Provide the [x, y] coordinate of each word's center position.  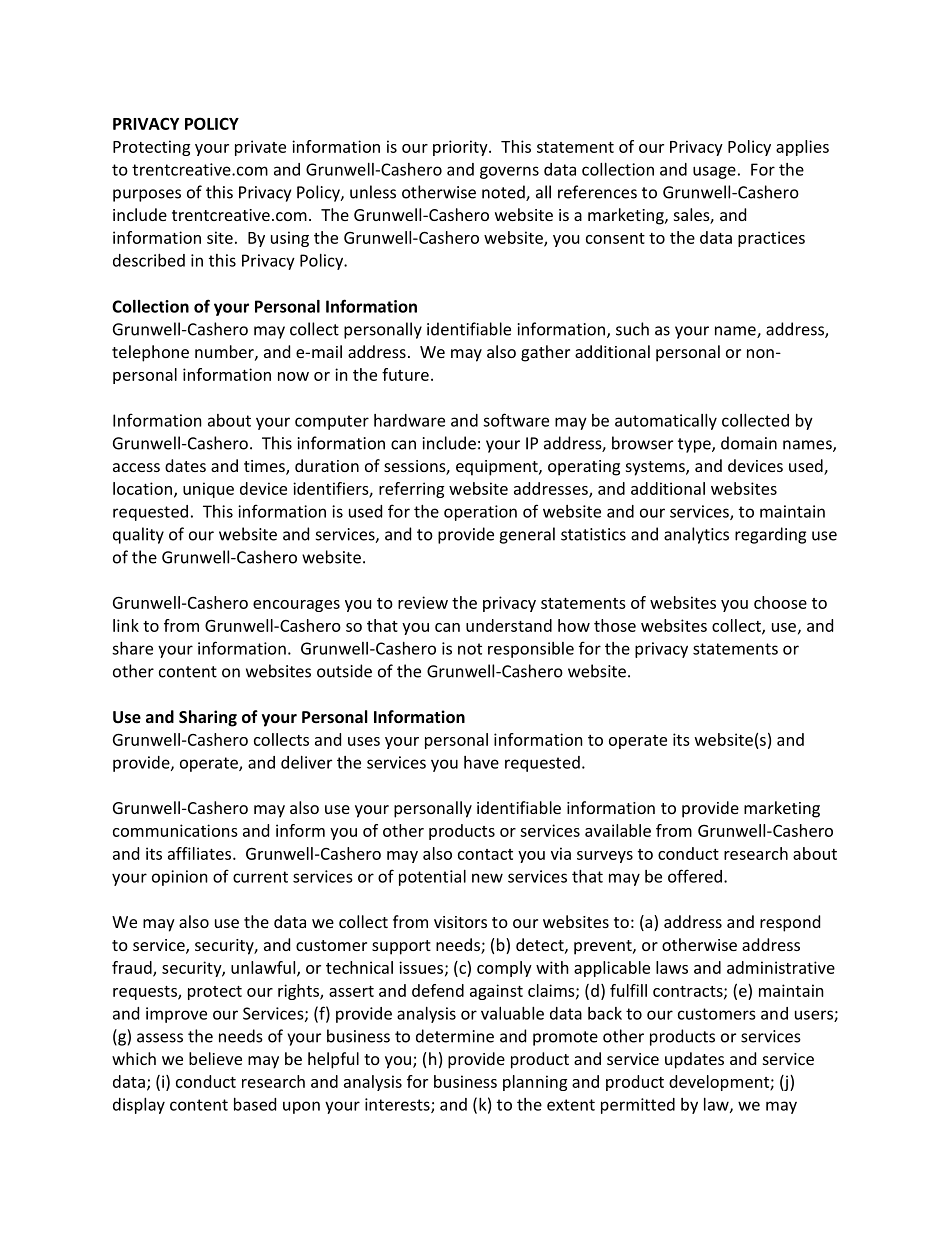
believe [215, 1058]
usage [714, 172]
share [132, 648]
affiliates [201, 853]
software [516, 420]
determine [455, 1036]
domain [749, 443]
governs [509, 172]
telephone [150, 353]
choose [780, 602]
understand [509, 625]
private [260, 148]
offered [695, 876]
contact [485, 854]
